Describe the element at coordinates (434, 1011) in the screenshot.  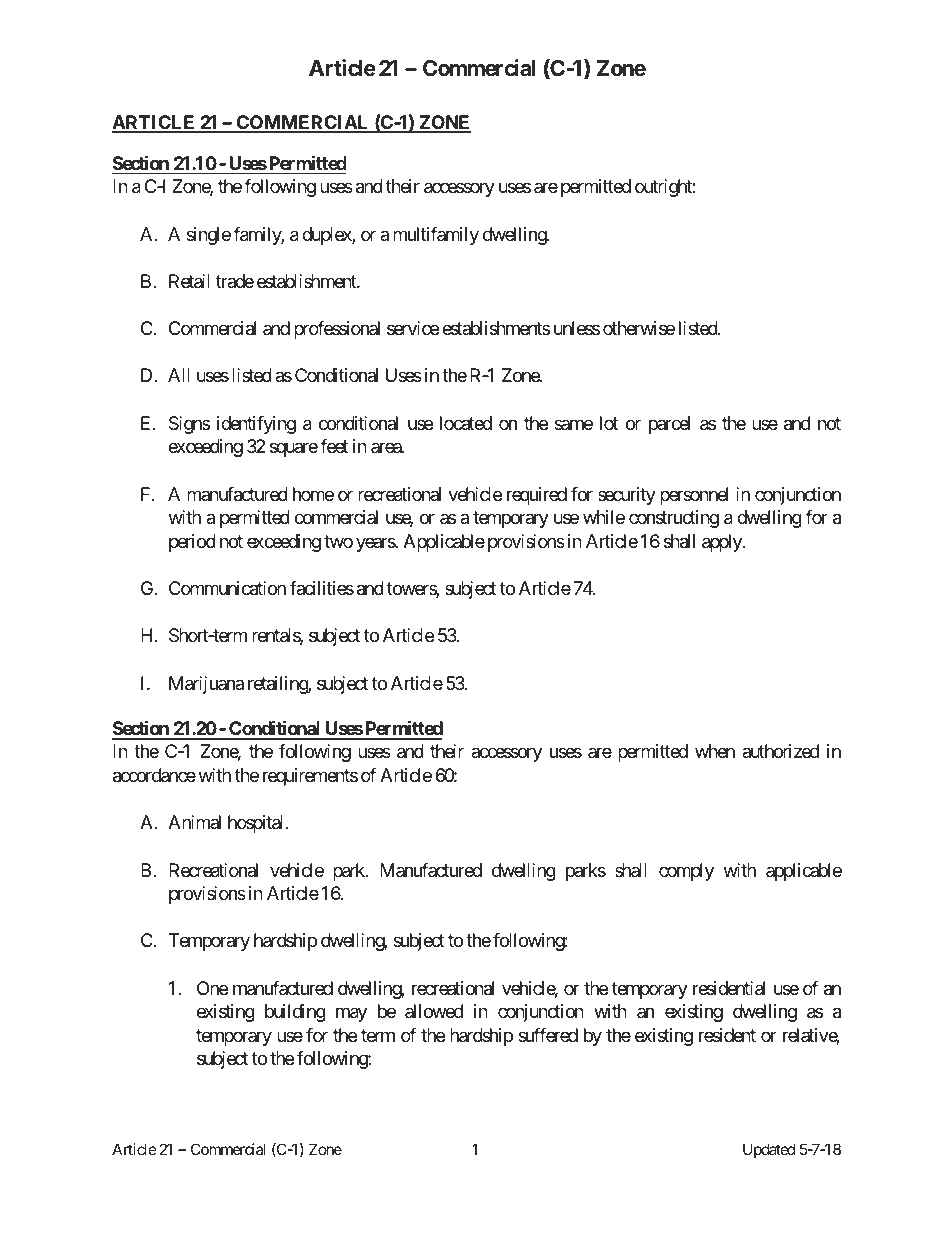
I see `allowed` at that location.
